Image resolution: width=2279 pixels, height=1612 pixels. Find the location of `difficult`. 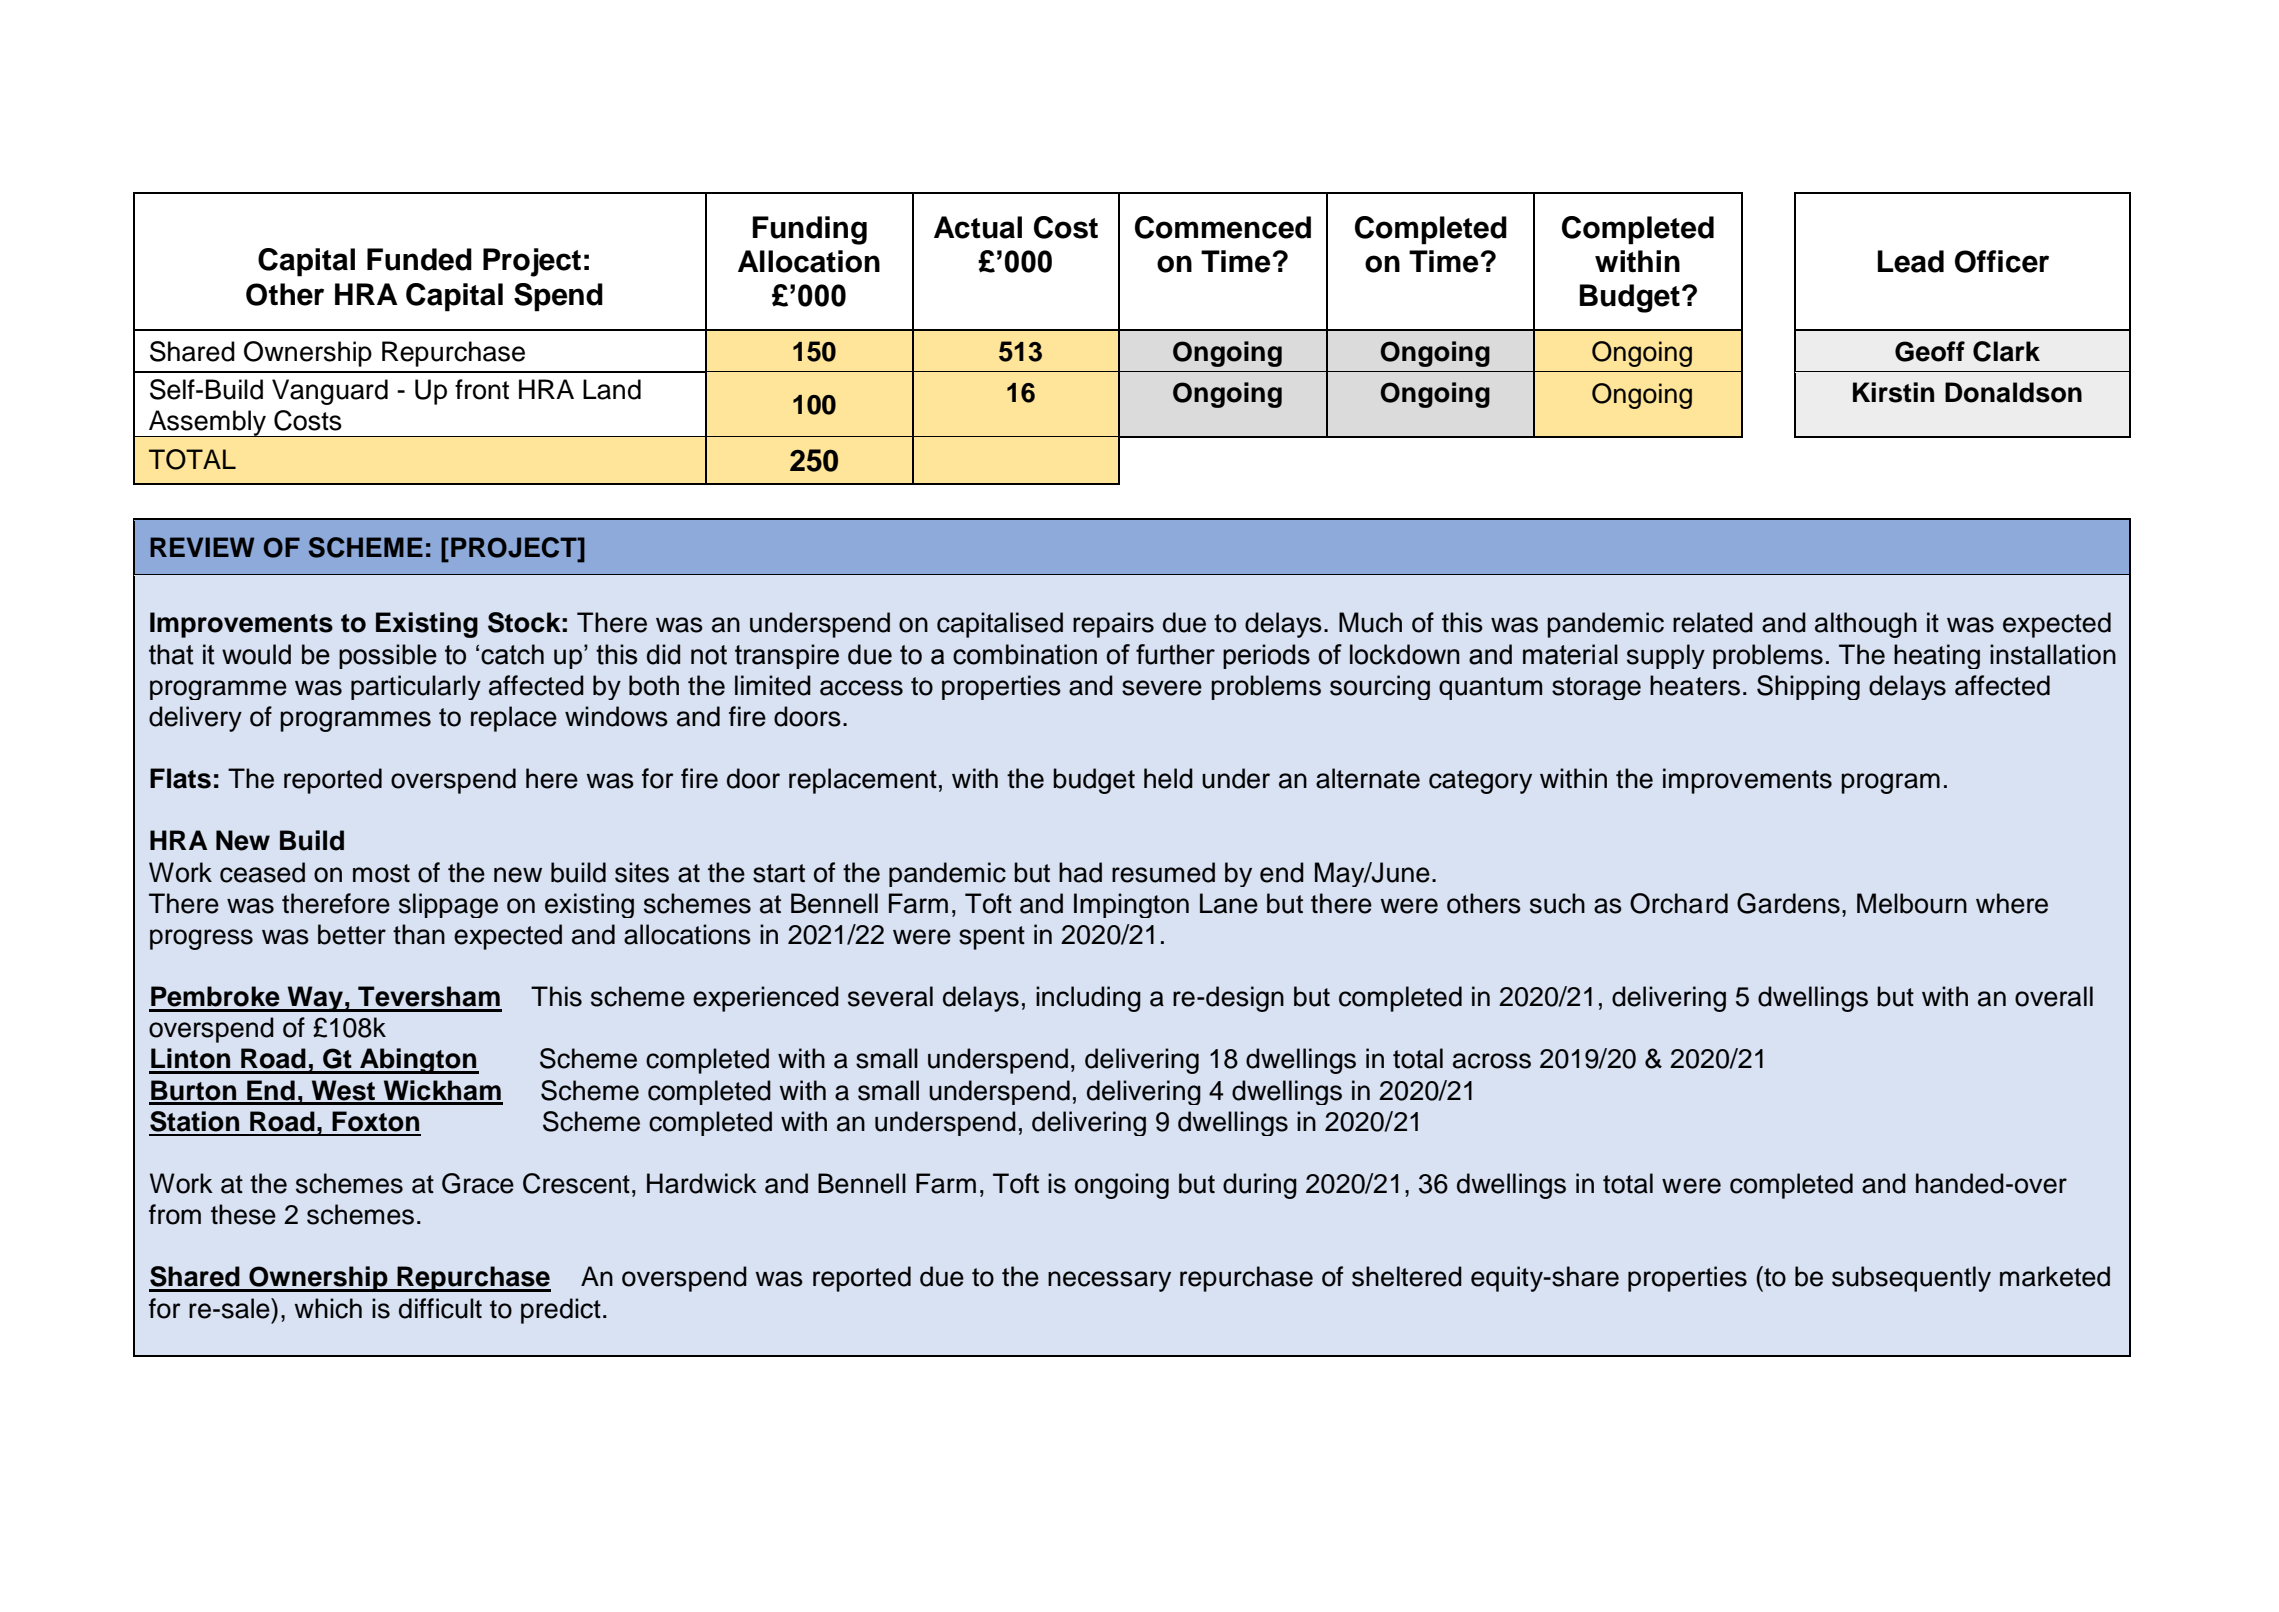

difficult is located at coordinates (440, 1308).
